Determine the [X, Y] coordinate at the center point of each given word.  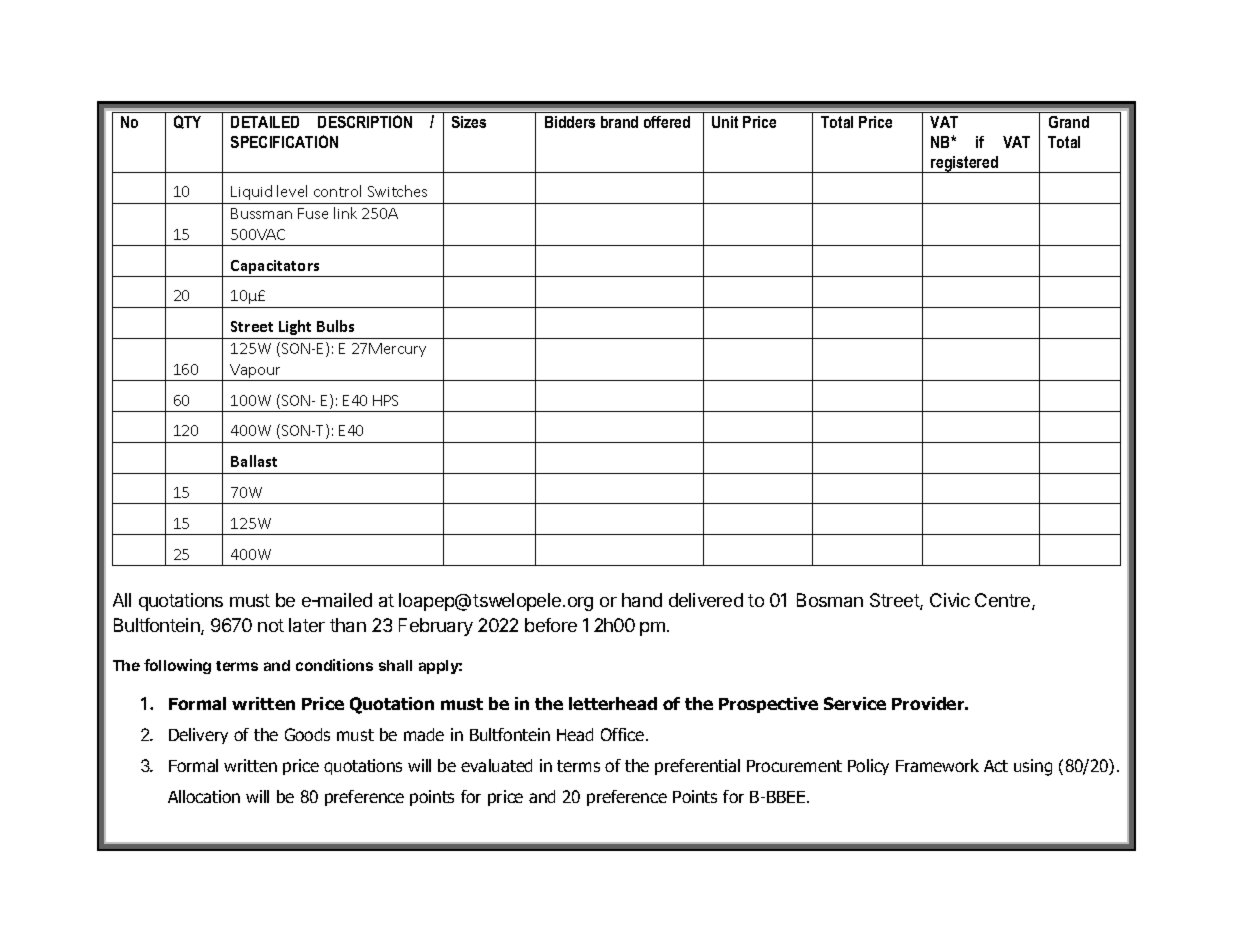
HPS [385, 400]
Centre [1004, 601]
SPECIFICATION [284, 141]
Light [295, 327]
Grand [1069, 122]
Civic [950, 600]
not [271, 625]
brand [619, 122]
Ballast [254, 461]
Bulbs [335, 326]
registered [964, 164]
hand [642, 600]
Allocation [204, 796]
